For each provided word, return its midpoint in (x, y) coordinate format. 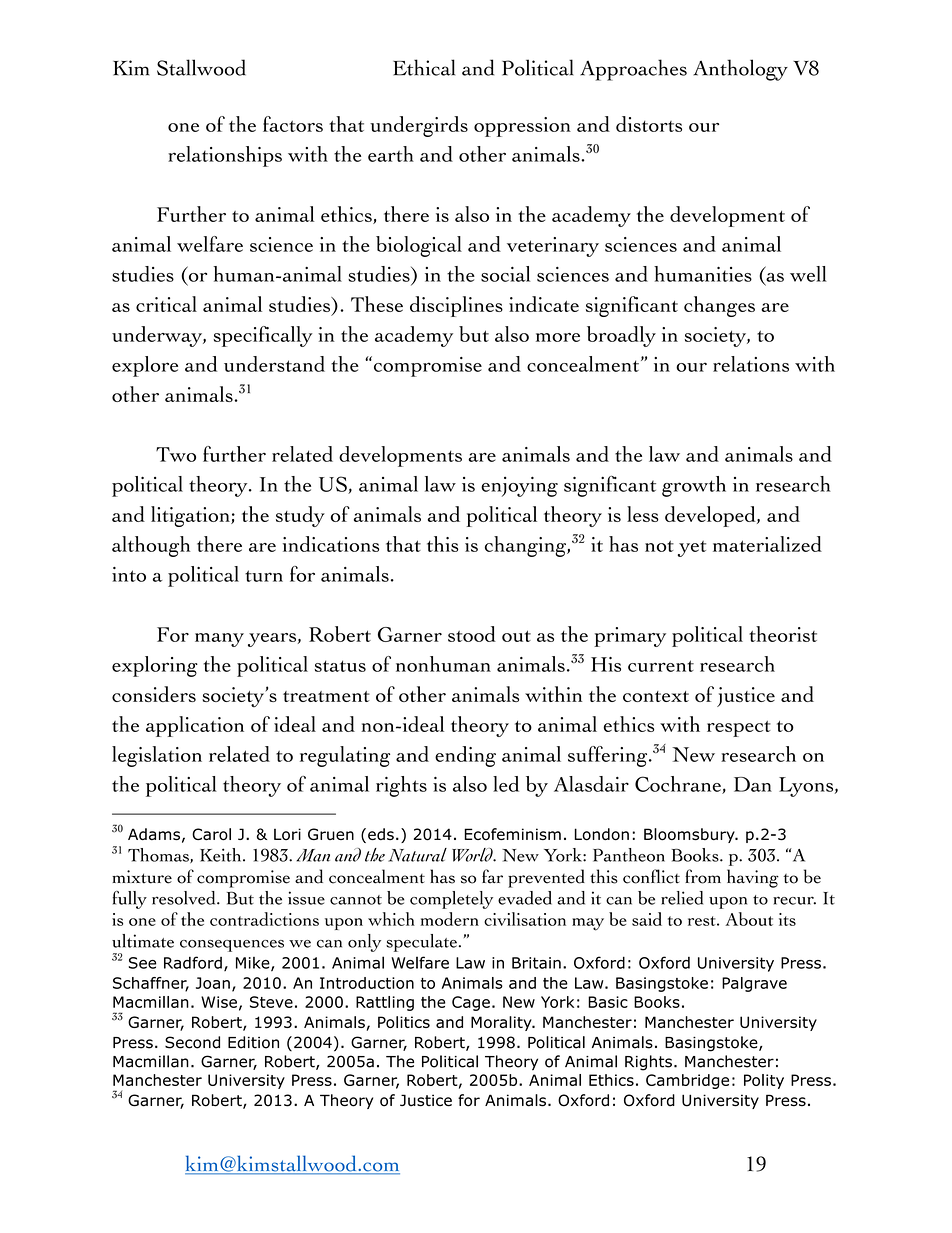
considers (154, 694)
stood (472, 634)
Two (176, 454)
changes (719, 306)
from (703, 876)
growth (694, 486)
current (661, 666)
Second (192, 1042)
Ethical (424, 67)
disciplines (456, 306)
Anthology (740, 70)
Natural (417, 855)
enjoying (519, 486)
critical (166, 304)
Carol (211, 834)
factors (293, 124)
